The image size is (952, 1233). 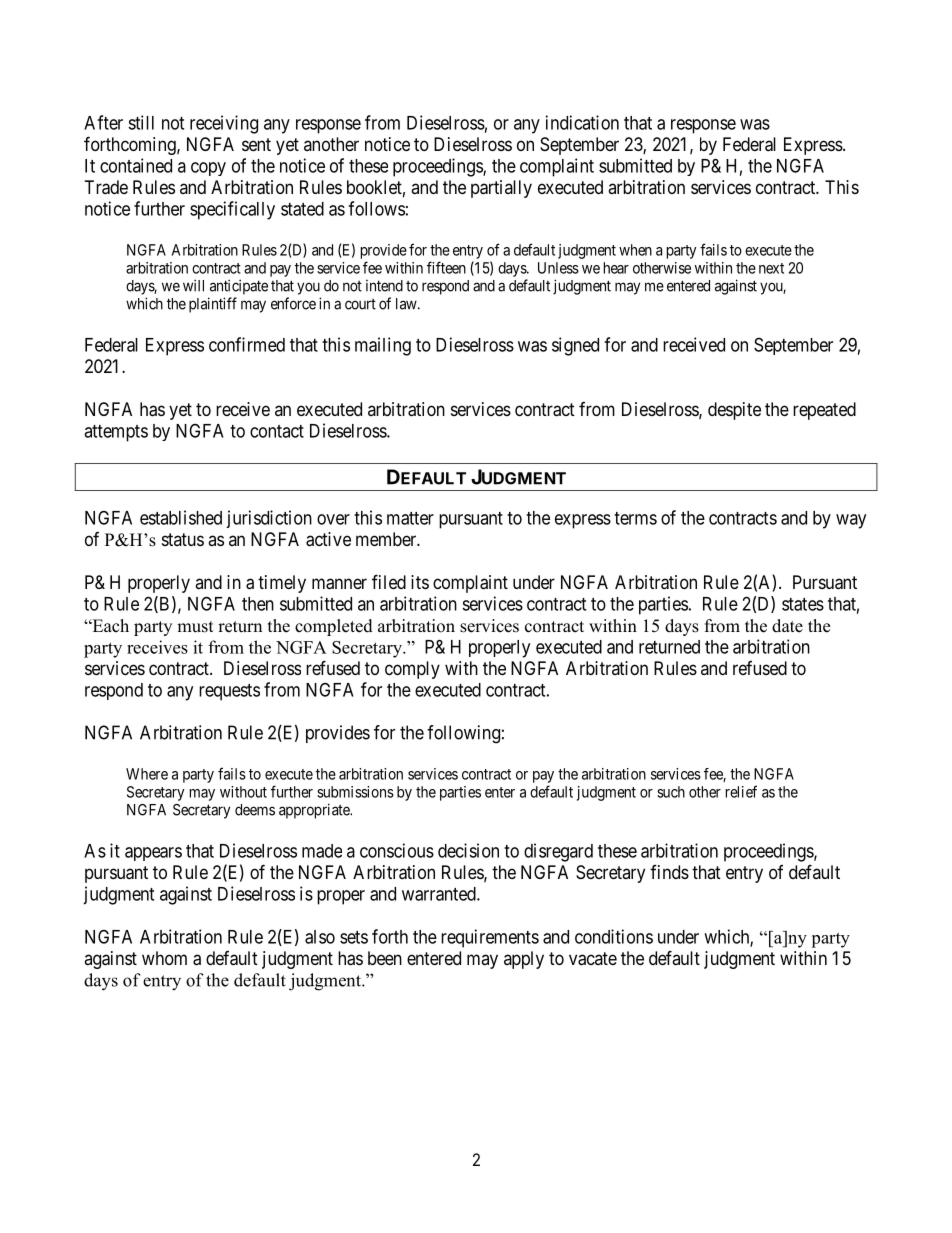 What do you see at coordinates (851, 521) in the document?
I see `way` at bounding box center [851, 521].
